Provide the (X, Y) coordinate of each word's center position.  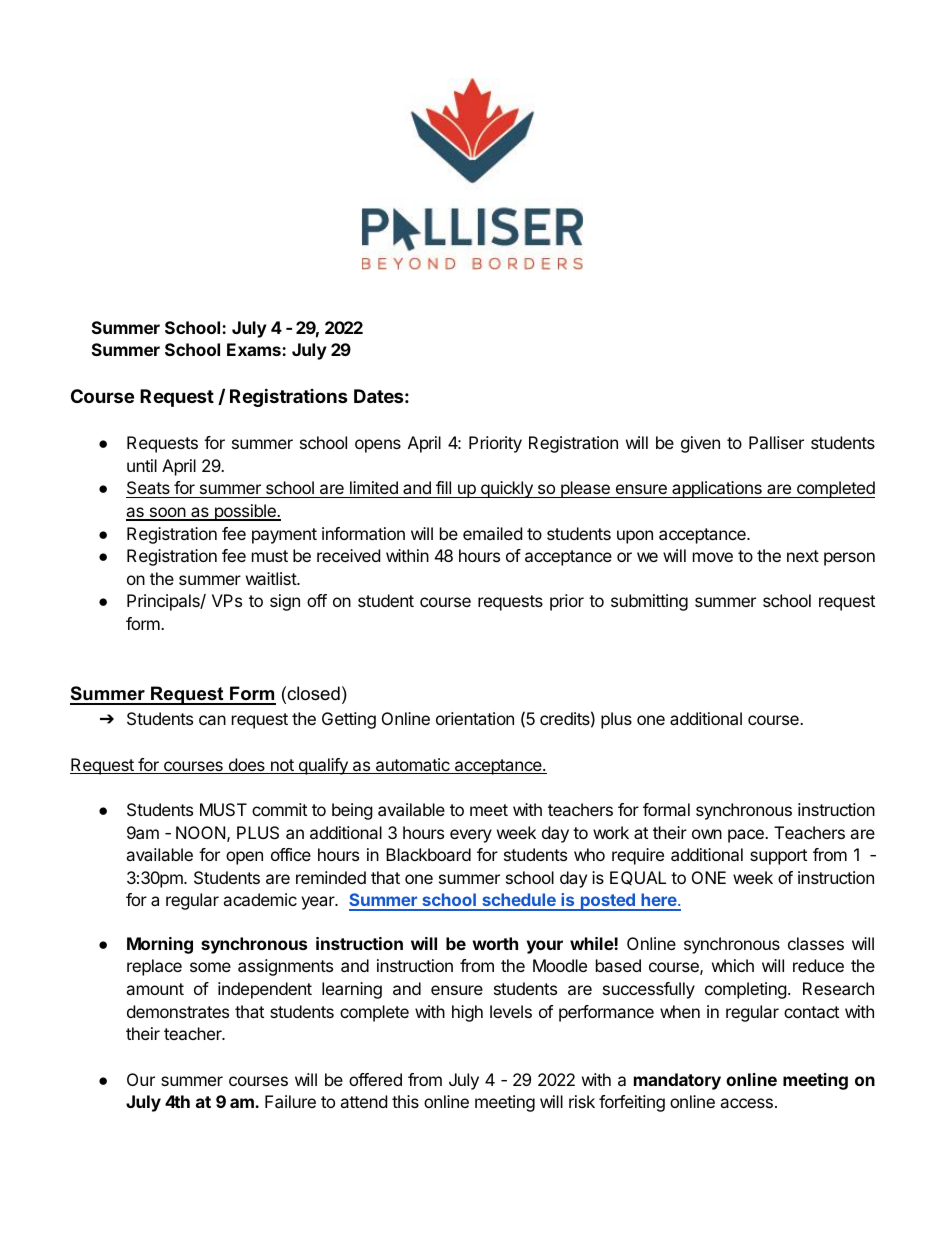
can (212, 720)
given (700, 444)
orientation (475, 718)
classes (816, 943)
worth (495, 943)
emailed (492, 533)
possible (245, 512)
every (471, 836)
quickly (506, 489)
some (210, 967)
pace (747, 836)
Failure (290, 1101)
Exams (255, 349)
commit (279, 809)
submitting (649, 602)
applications (717, 489)
